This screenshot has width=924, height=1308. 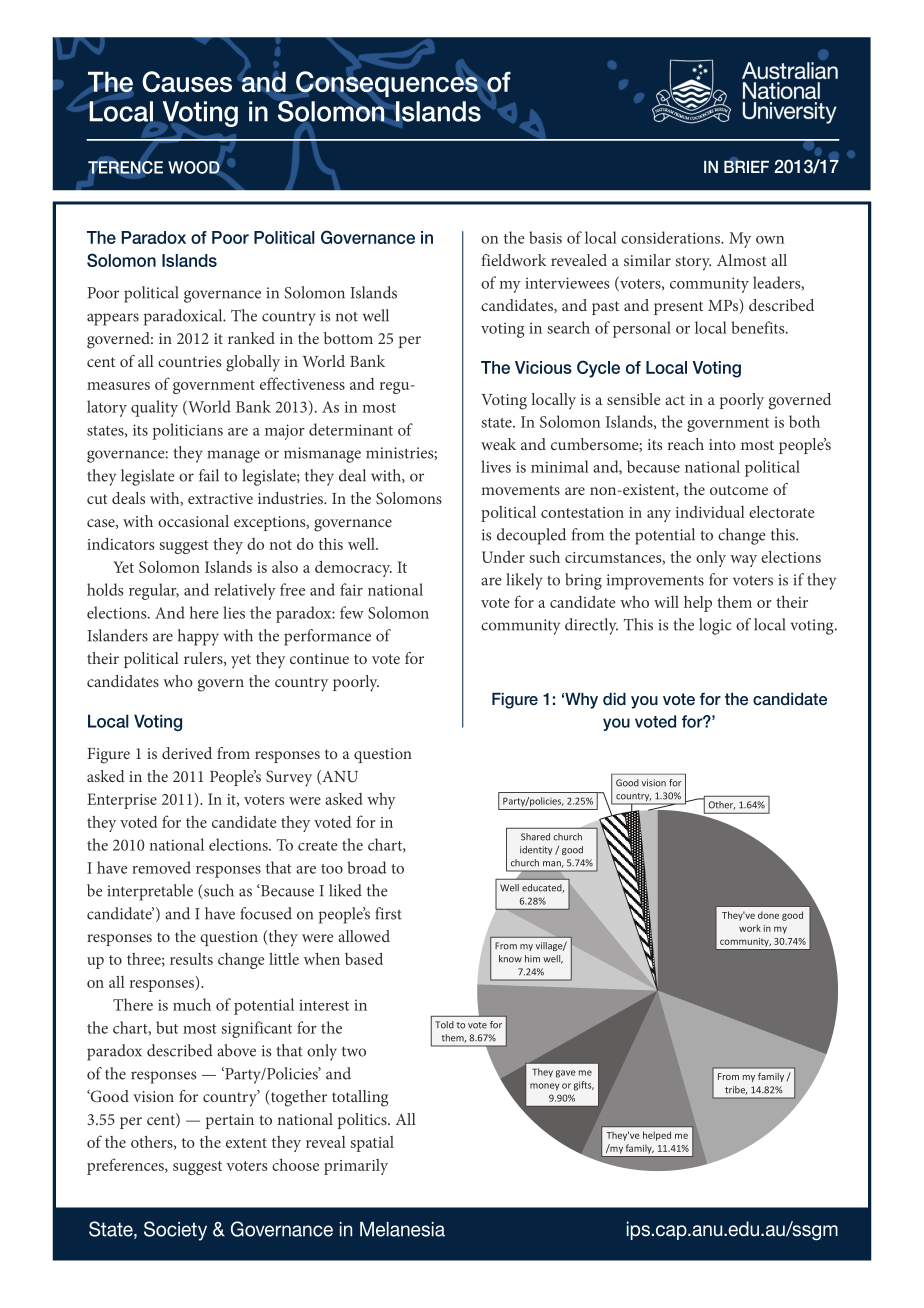 What do you see at coordinates (187, 81) in the screenshot?
I see `Causes` at bounding box center [187, 81].
